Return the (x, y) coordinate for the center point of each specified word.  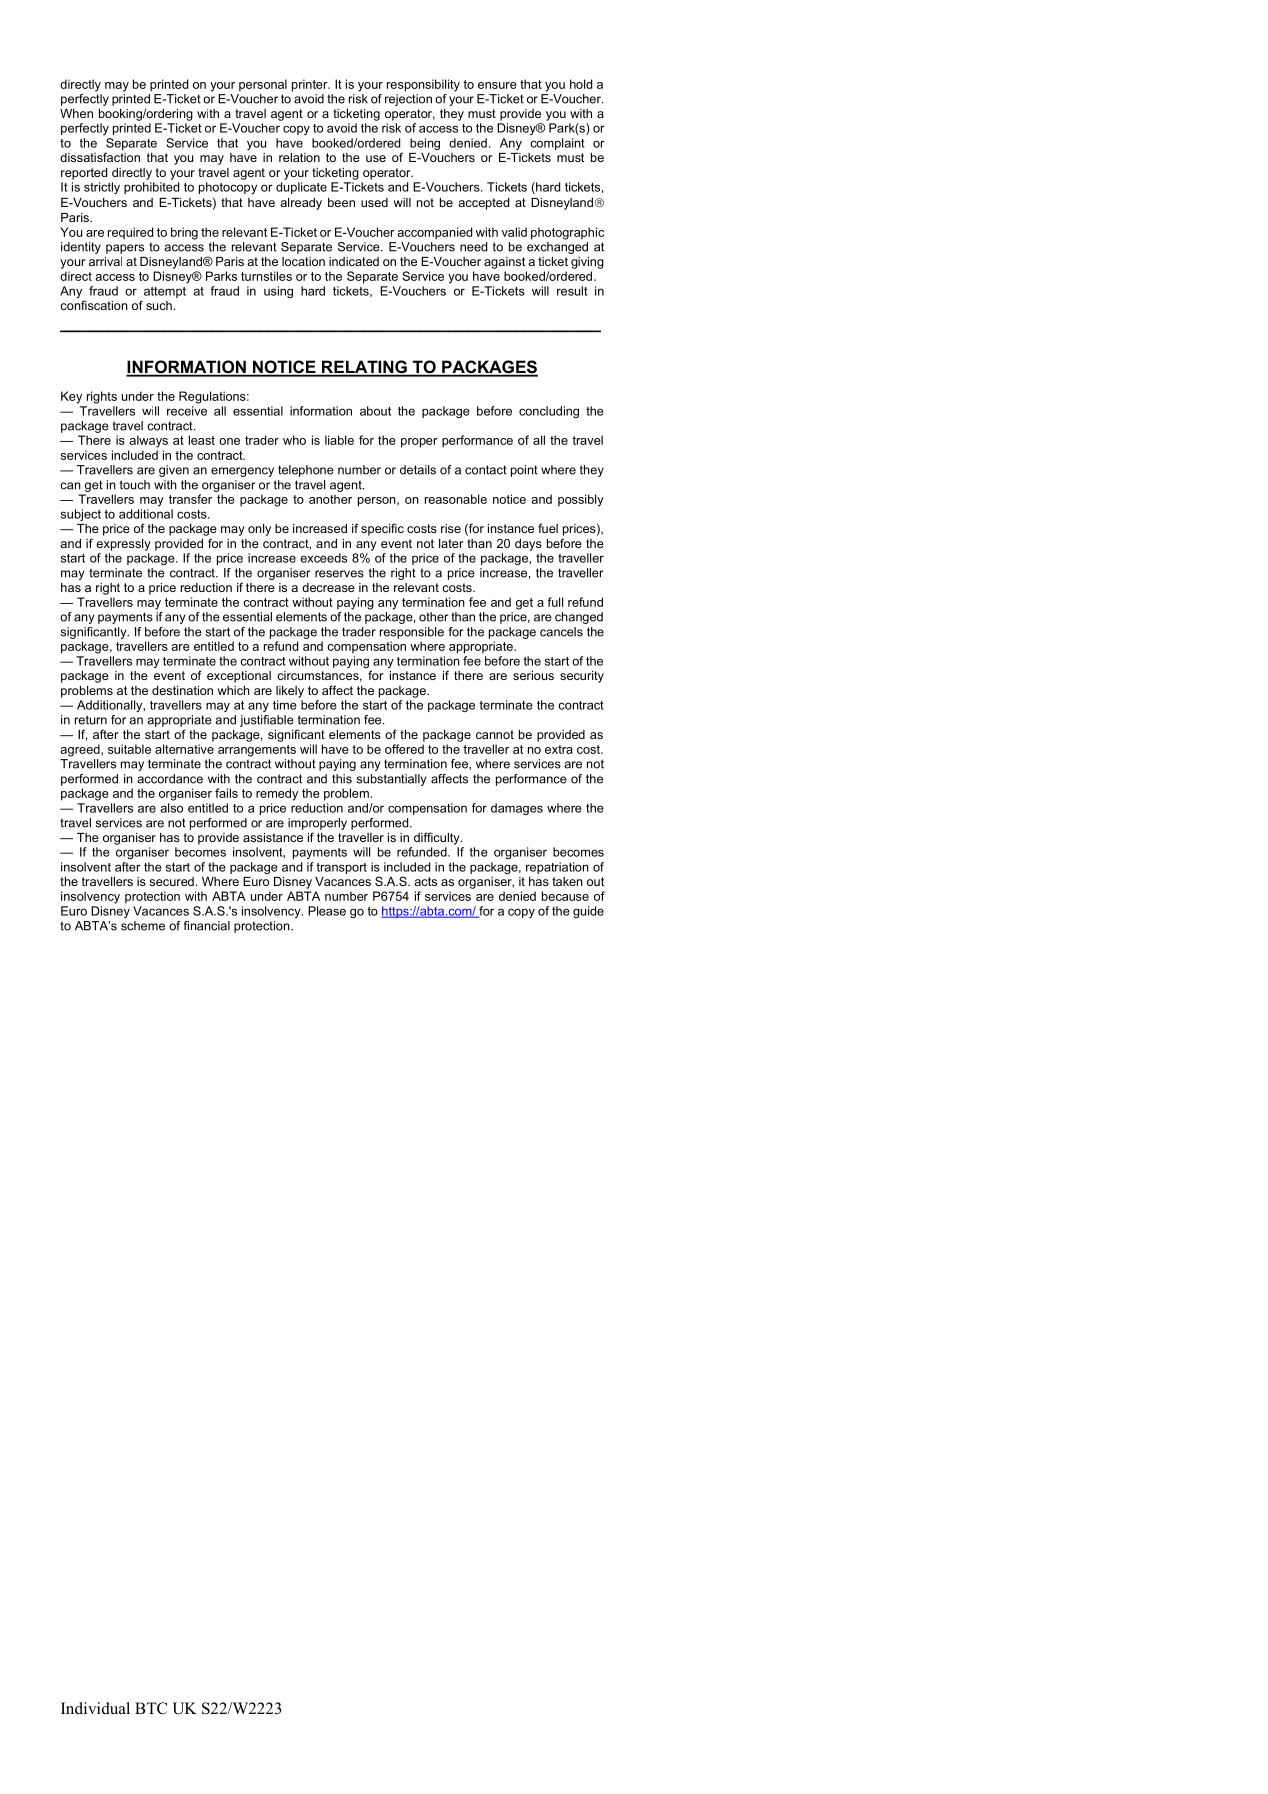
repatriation (557, 868)
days (528, 545)
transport (341, 868)
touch (135, 485)
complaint (557, 144)
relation (299, 157)
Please (327, 911)
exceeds (323, 558)
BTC (151, 1708)
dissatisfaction (100, 157)
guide (588, 912)
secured (171, 881)
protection (152, 897)
